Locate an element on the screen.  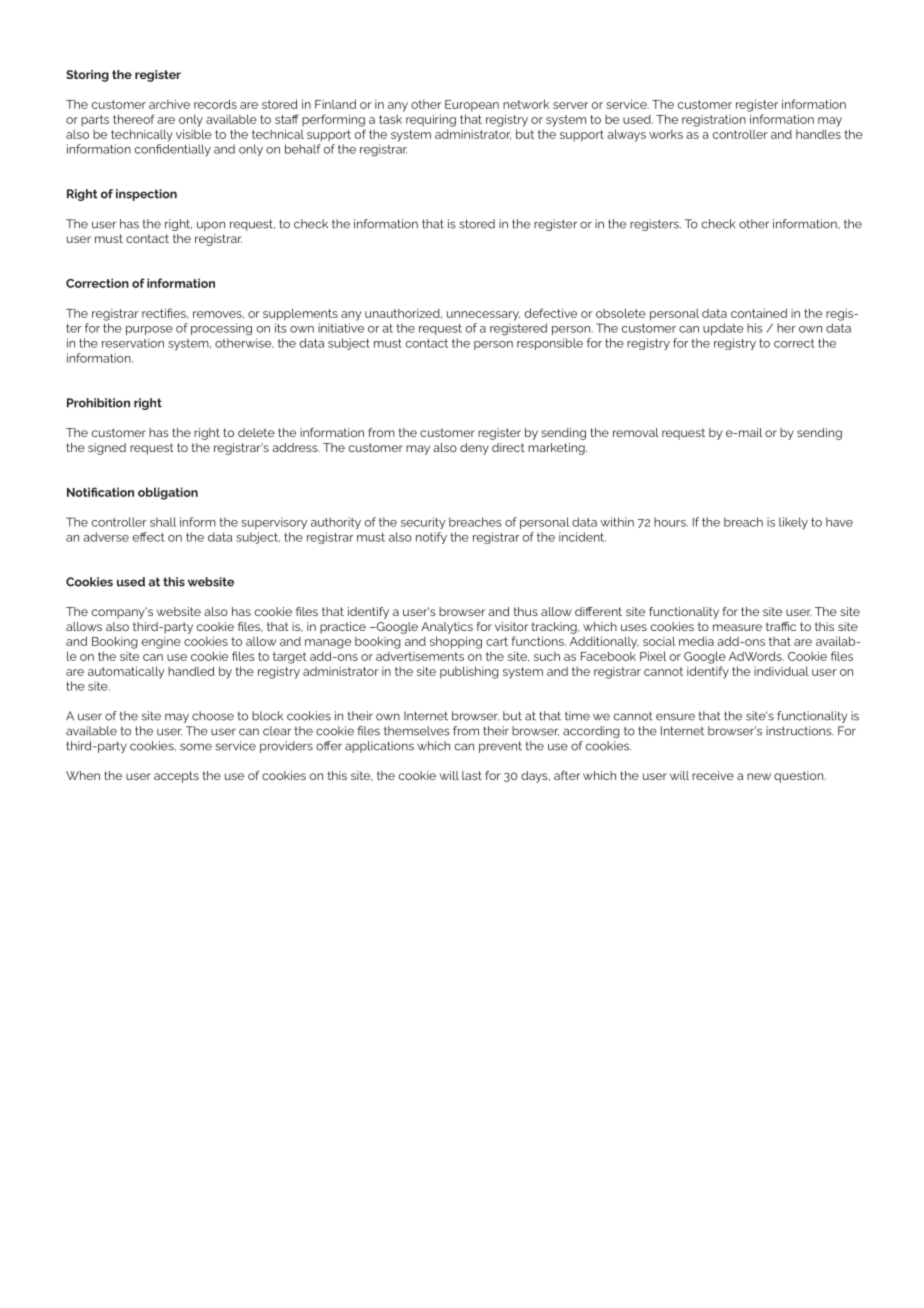
European is located at coordinates (472, 106).
